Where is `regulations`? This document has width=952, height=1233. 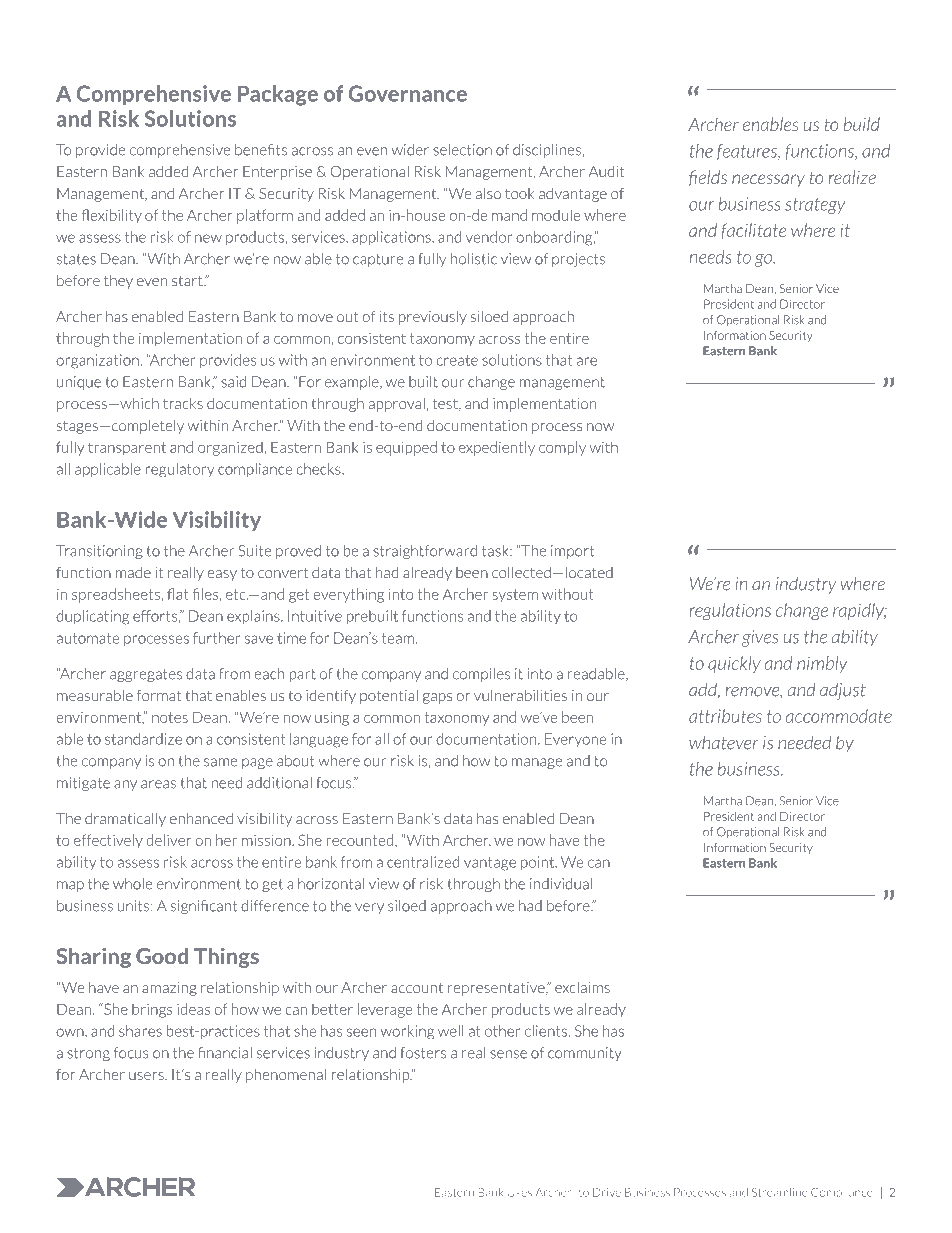 regulations is located at coordinates (730, 611).
